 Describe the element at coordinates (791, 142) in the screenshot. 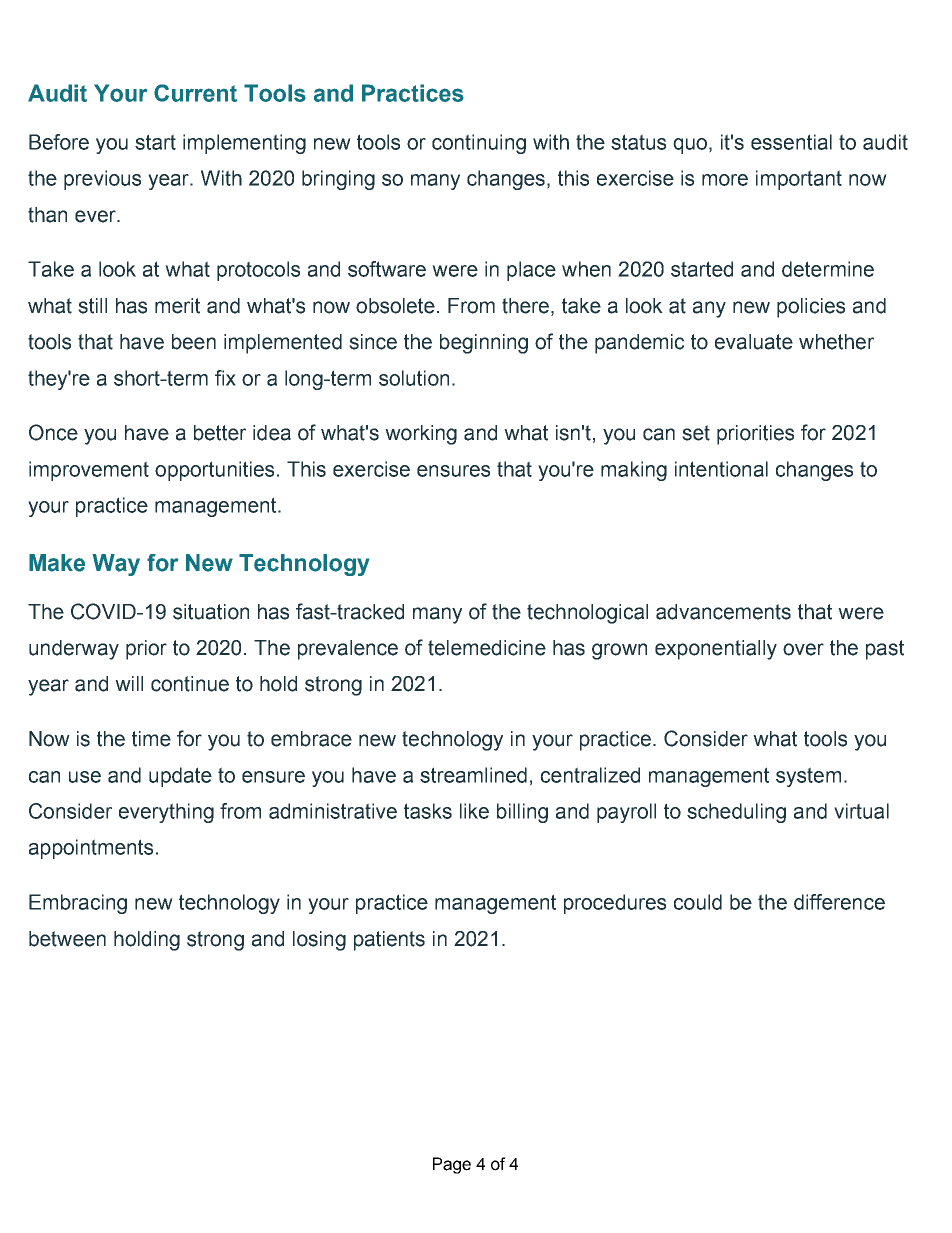

I see `essential` at that location.
